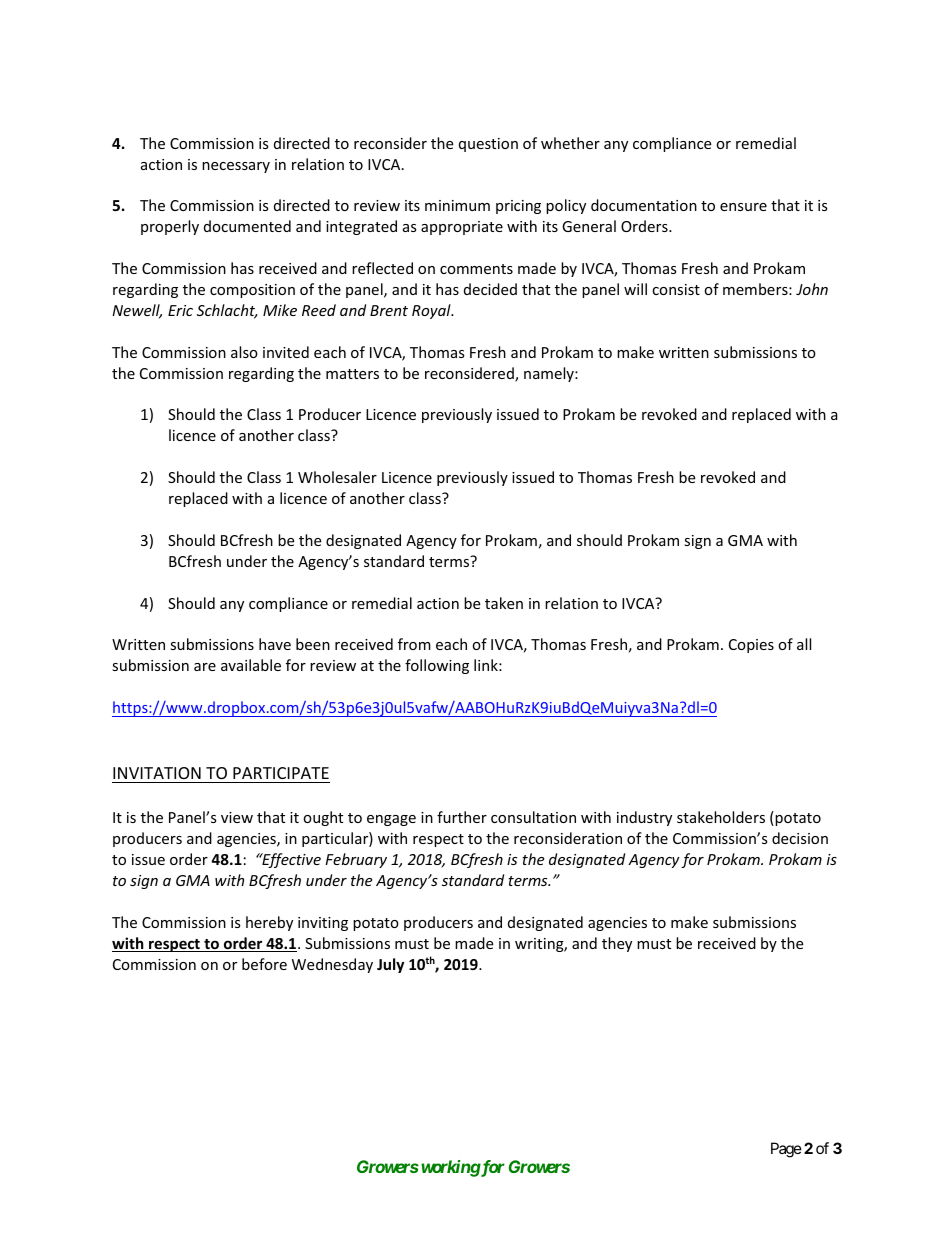 The height and width of the screenshot is (1233, 952). Describe the element at coordinates (264, 964) in the screenshot. I see `before` at that location.
